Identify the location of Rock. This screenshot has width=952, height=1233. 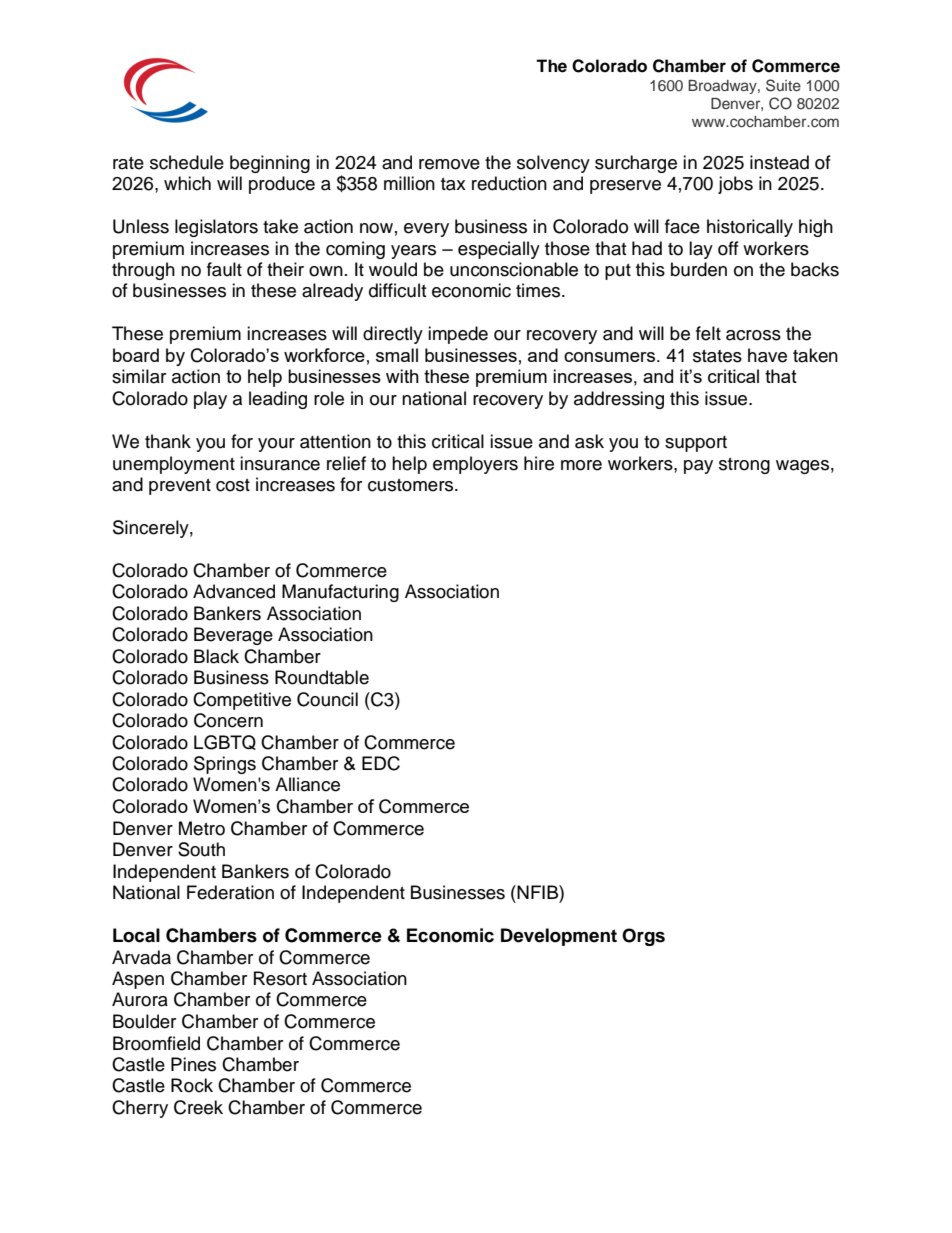
(192, 1085).
